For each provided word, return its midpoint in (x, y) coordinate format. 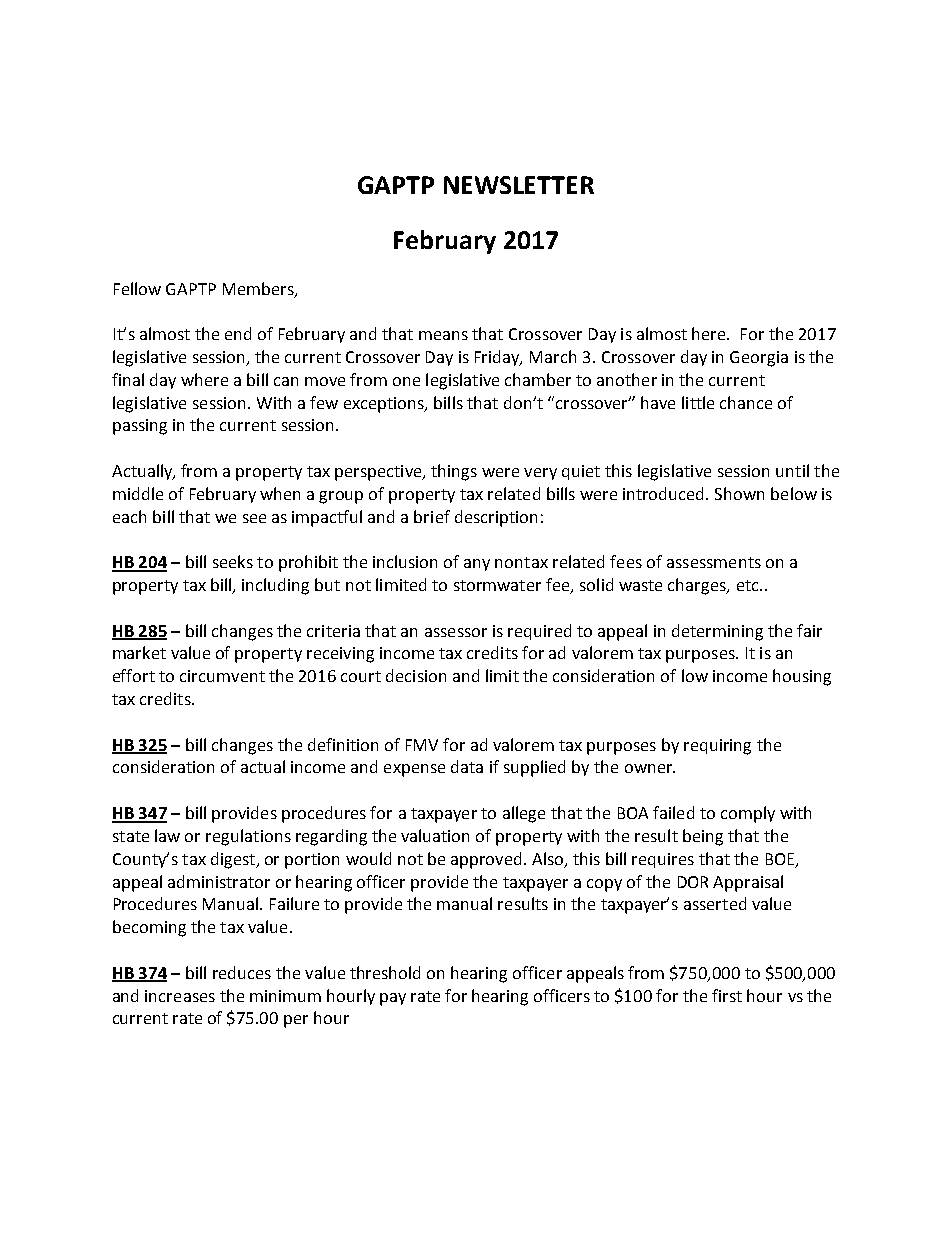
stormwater (497, 585)
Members (259, 289)
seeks (233, 561)
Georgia (759, 359)
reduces (242, 972)
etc (749, 585)
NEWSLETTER (519, 185)
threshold (385, 972)
